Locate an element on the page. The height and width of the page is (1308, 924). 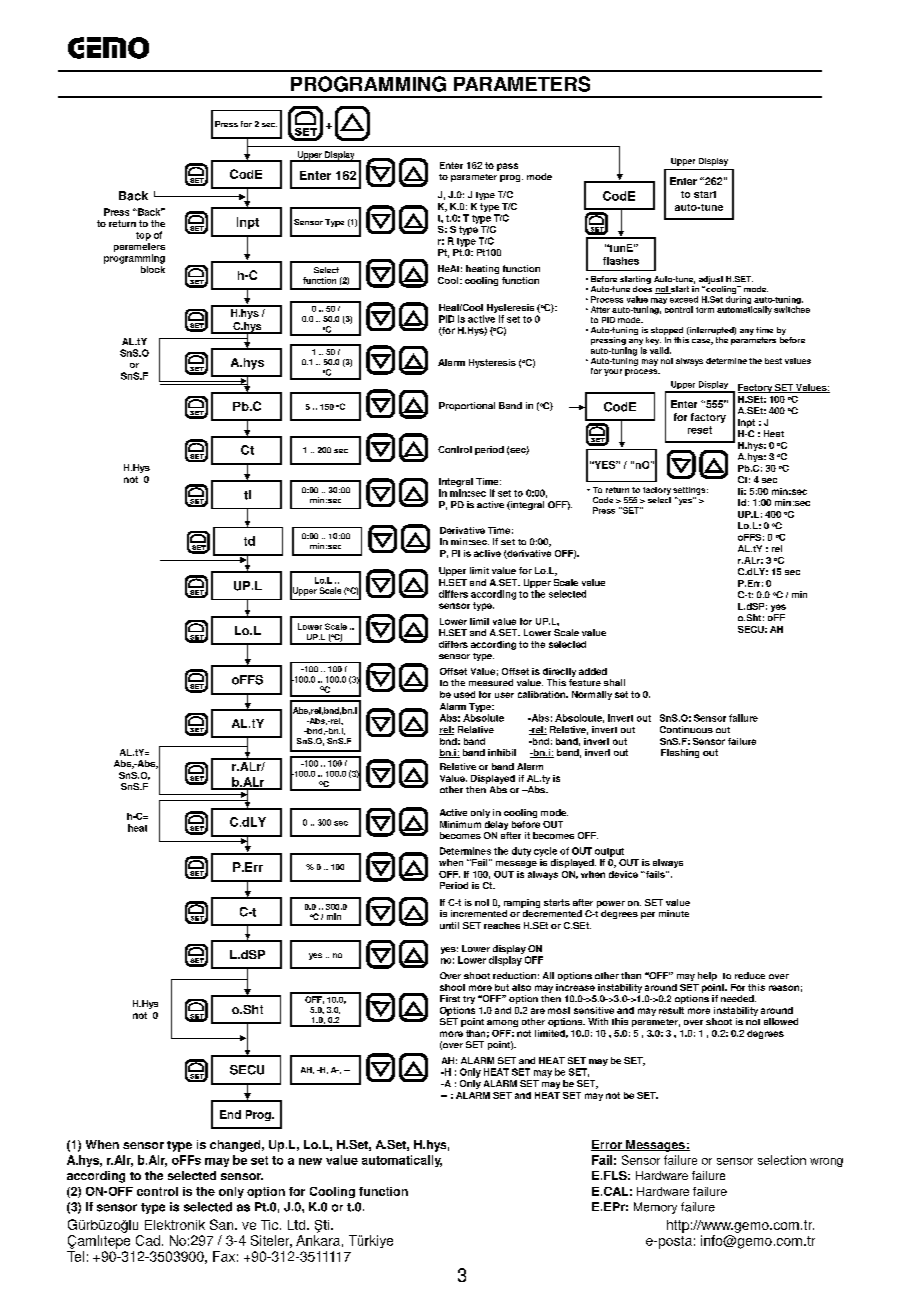
San is located at coordinates (223, 1224).
